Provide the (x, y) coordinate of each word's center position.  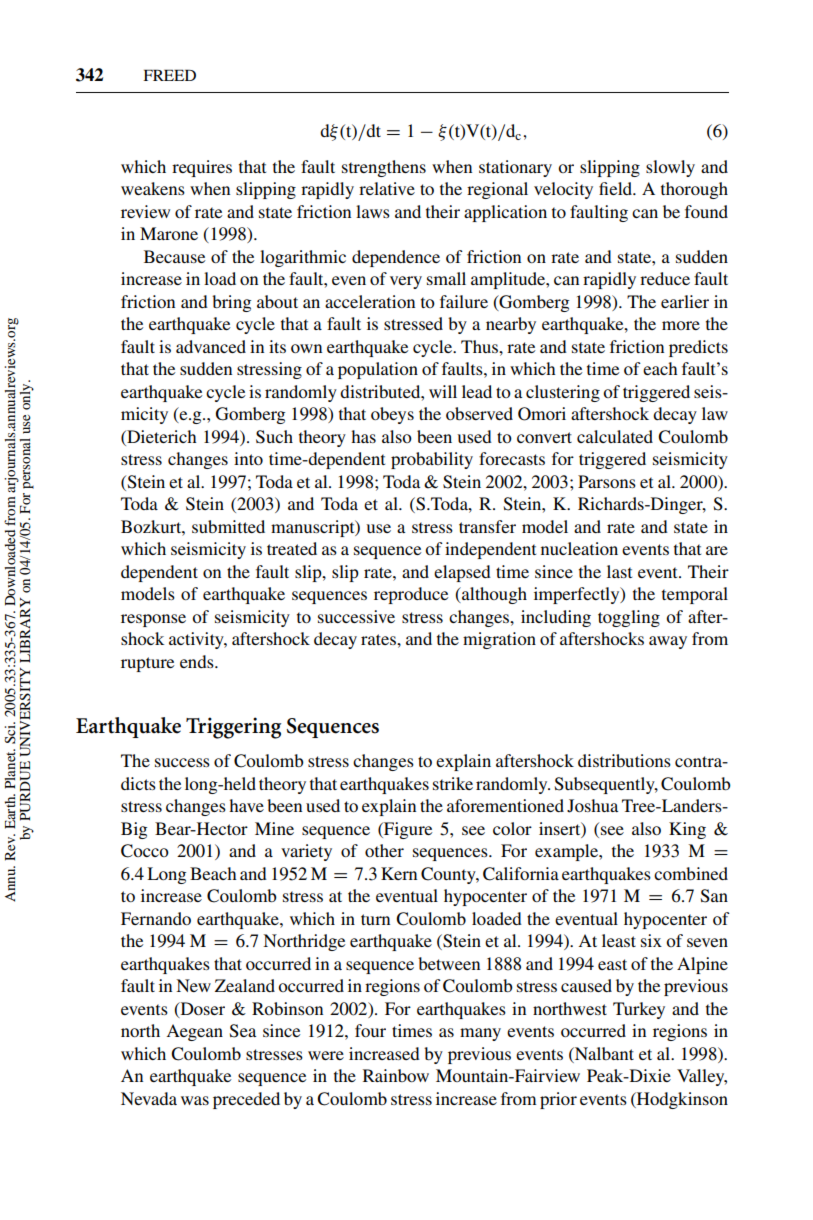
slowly (670, 168)
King (687, 830)
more (681, 325)
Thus (480, 346)
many (480, 1034)
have (246, 805)
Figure (407, 830)
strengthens (384, 168)
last (619, 571)
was (195, 1100)
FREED (169, 75)
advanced (211, 346)
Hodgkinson (681, 1100)
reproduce (411, 595)
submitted (228, 526)
